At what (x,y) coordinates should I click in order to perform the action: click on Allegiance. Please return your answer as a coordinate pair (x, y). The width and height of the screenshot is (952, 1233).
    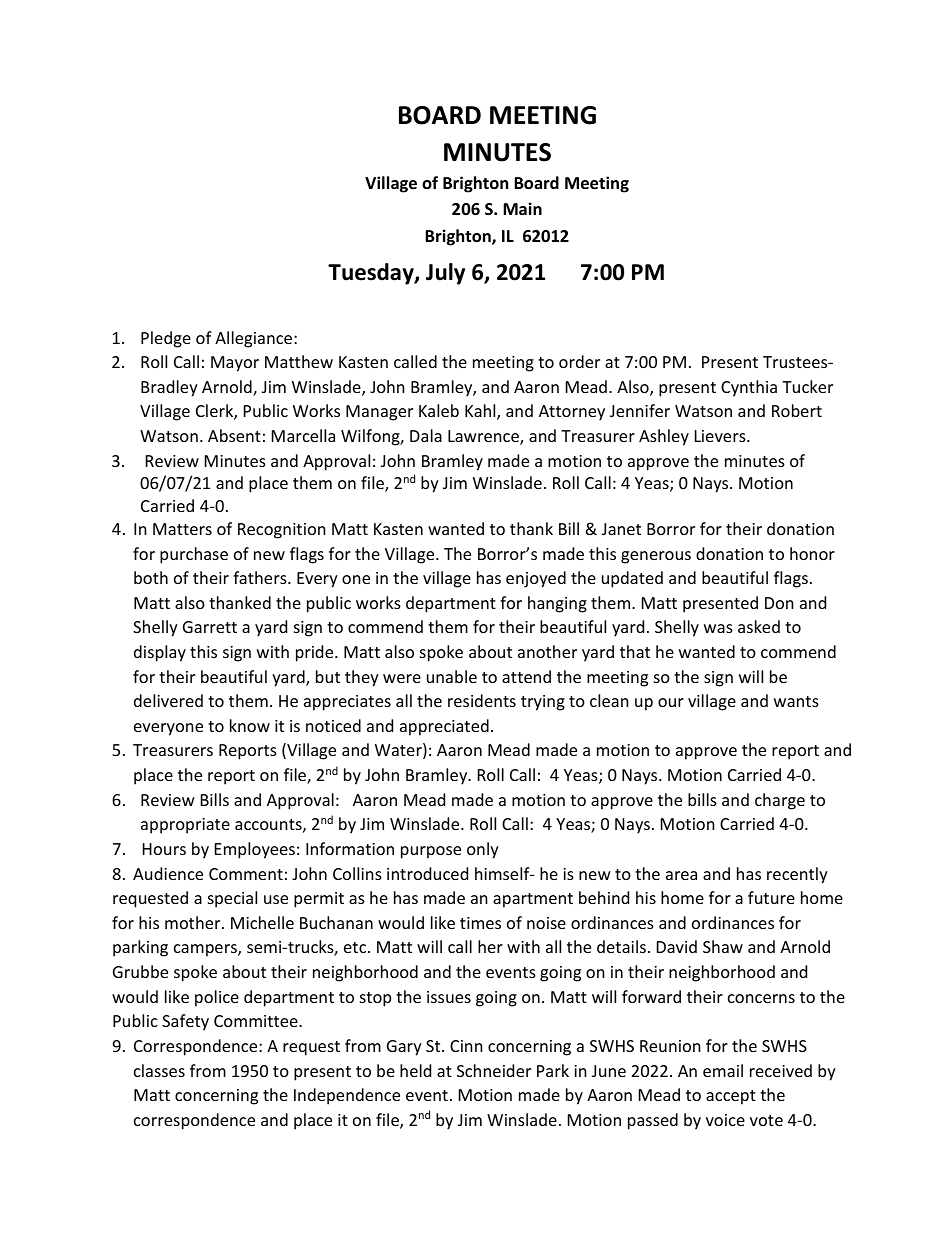
    Looking at the image, I should click on (255, 339).
